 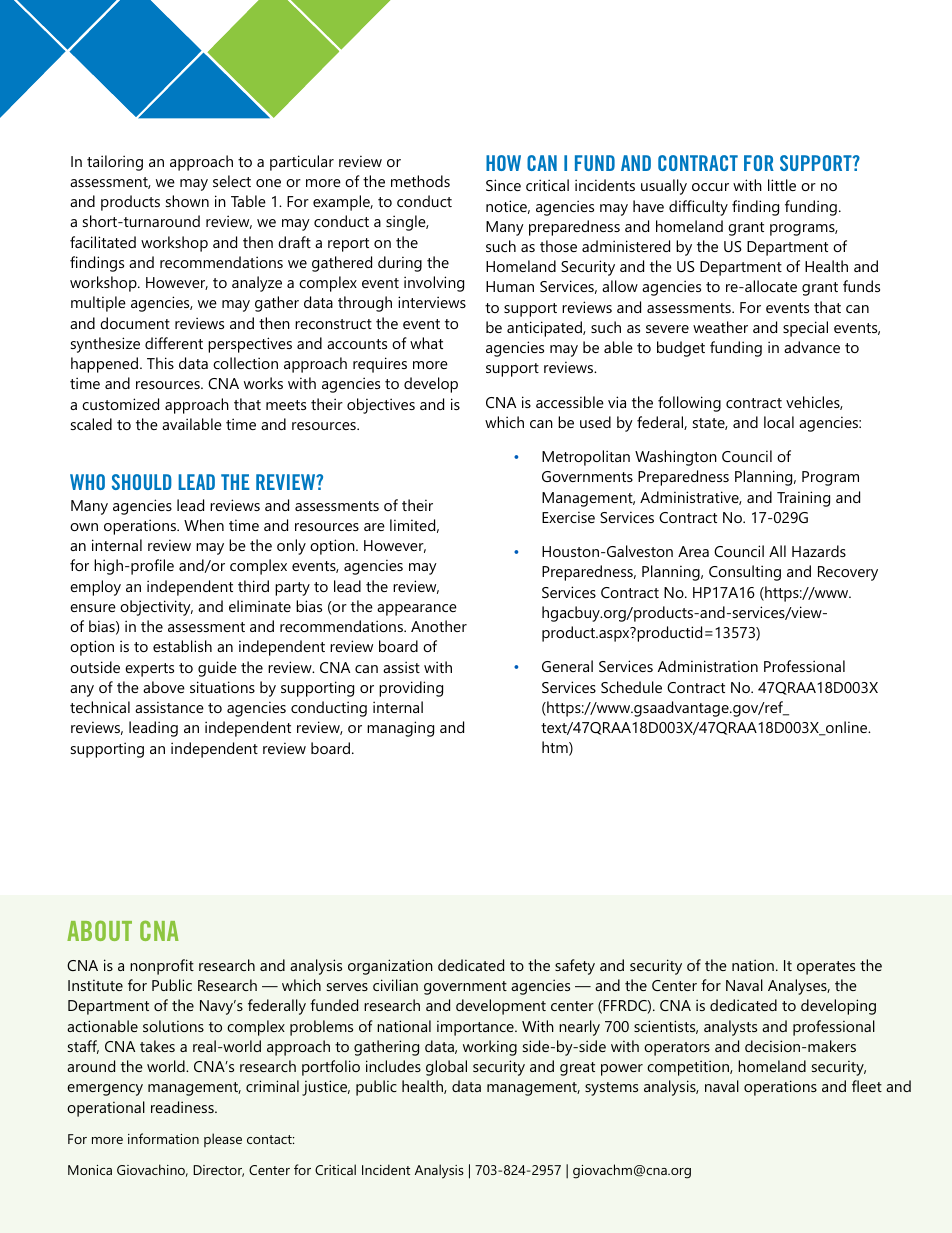 What do you see at coordinates (867, 1086) in the screenshot?
I see `fleet` at bounding box center [867, 1086].
